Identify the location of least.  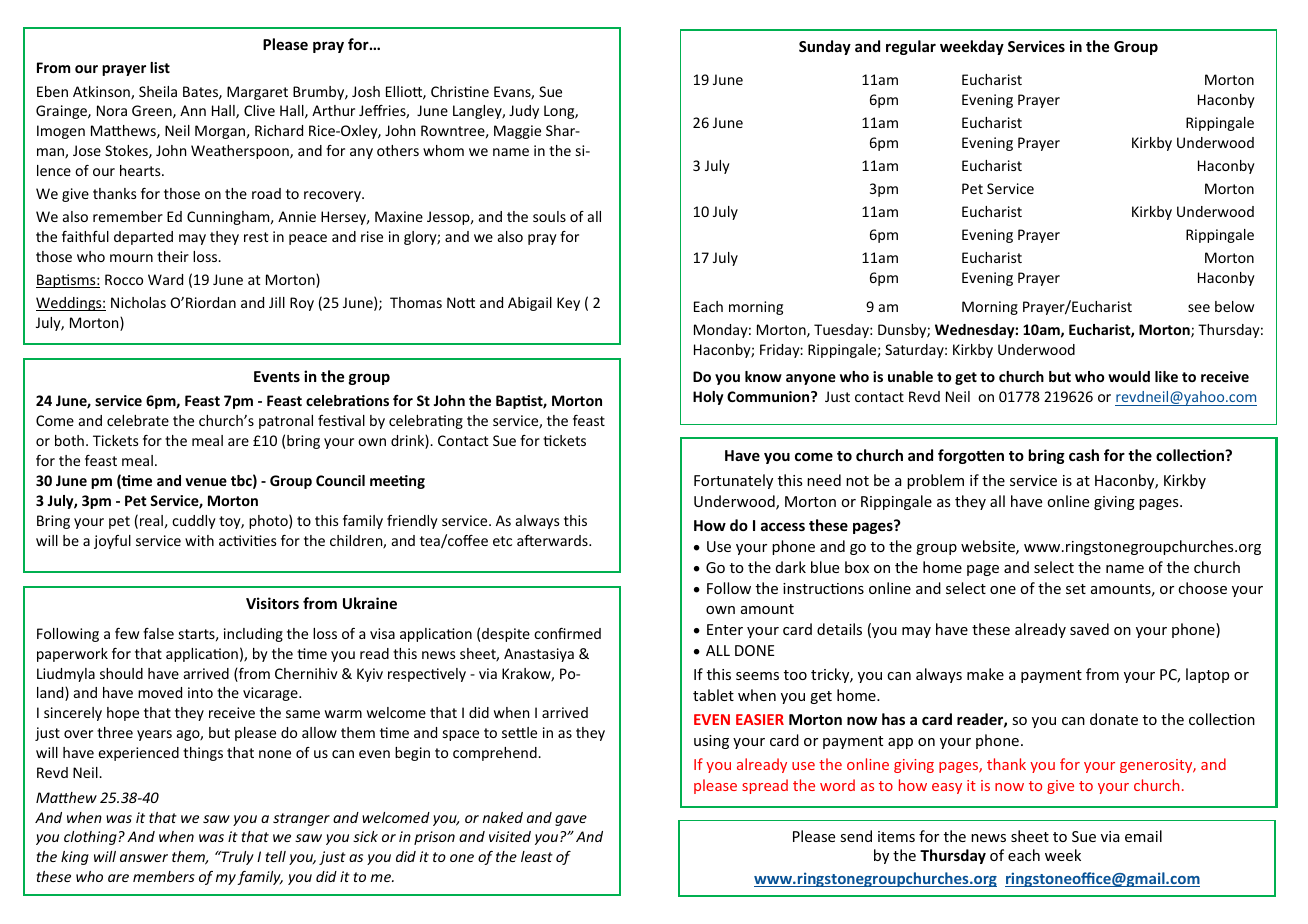
(537, 856).
